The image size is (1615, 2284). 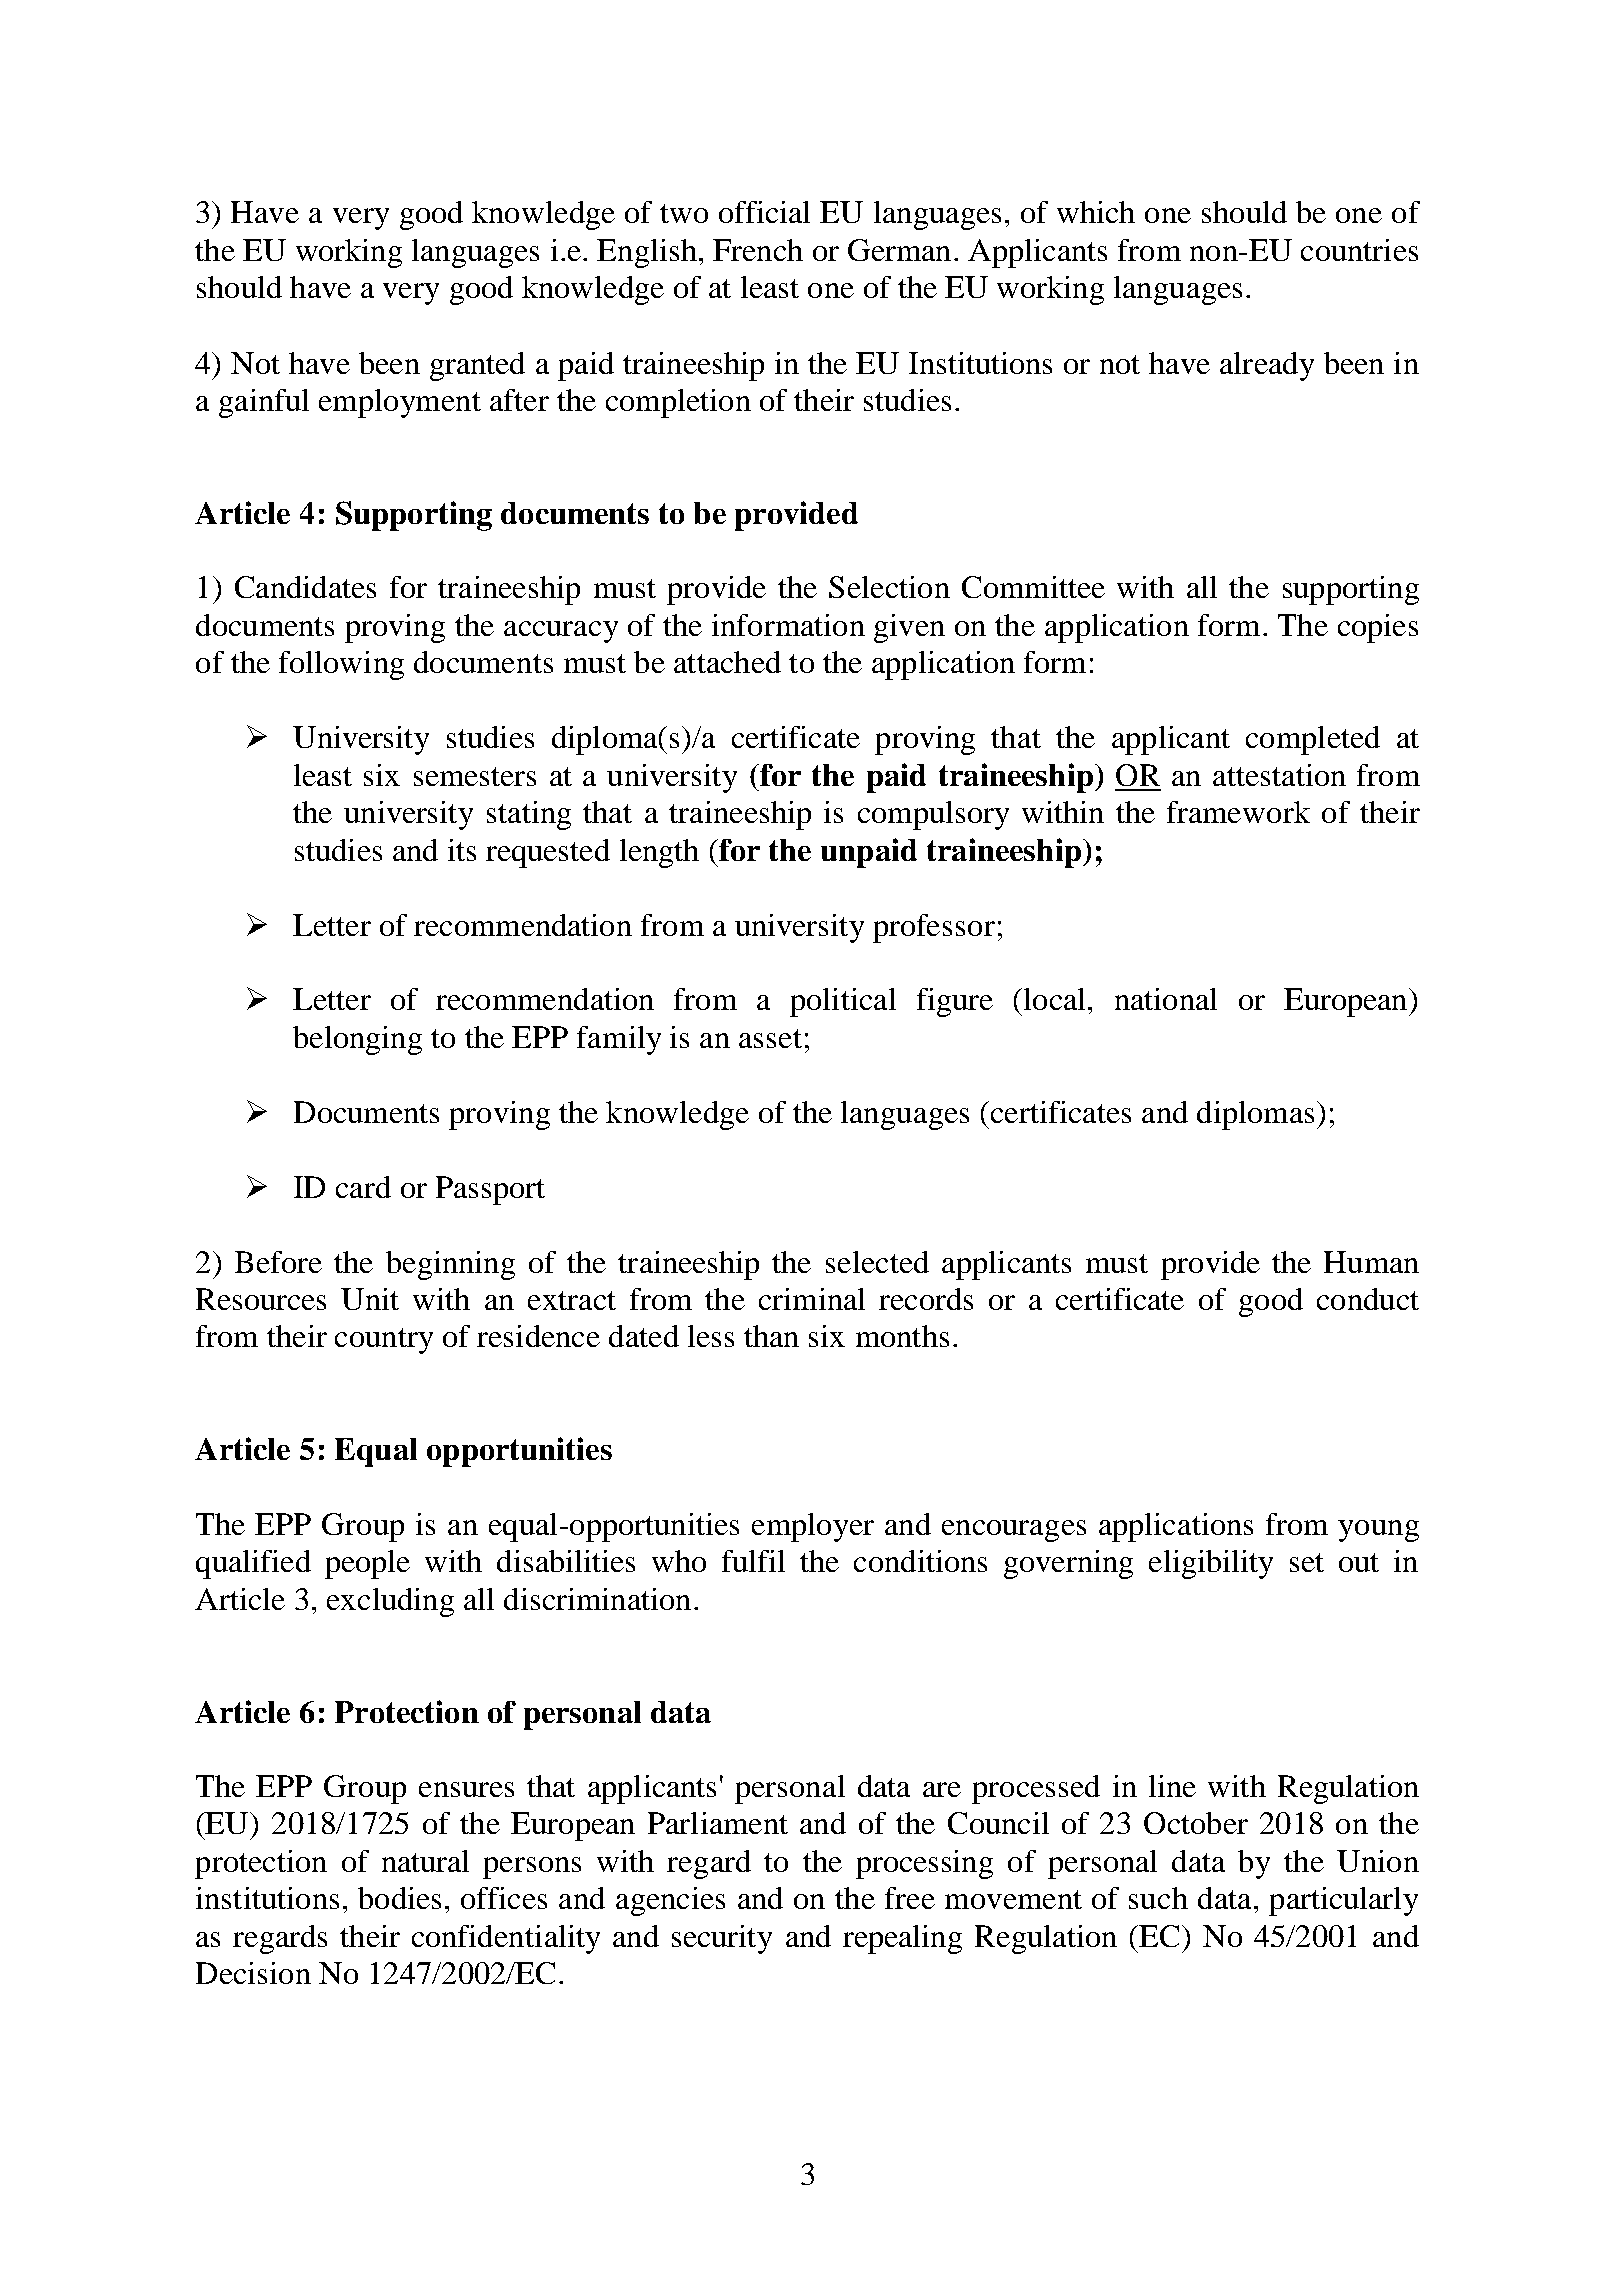 I want to click on repealing, so click(x=902, y=1939).
